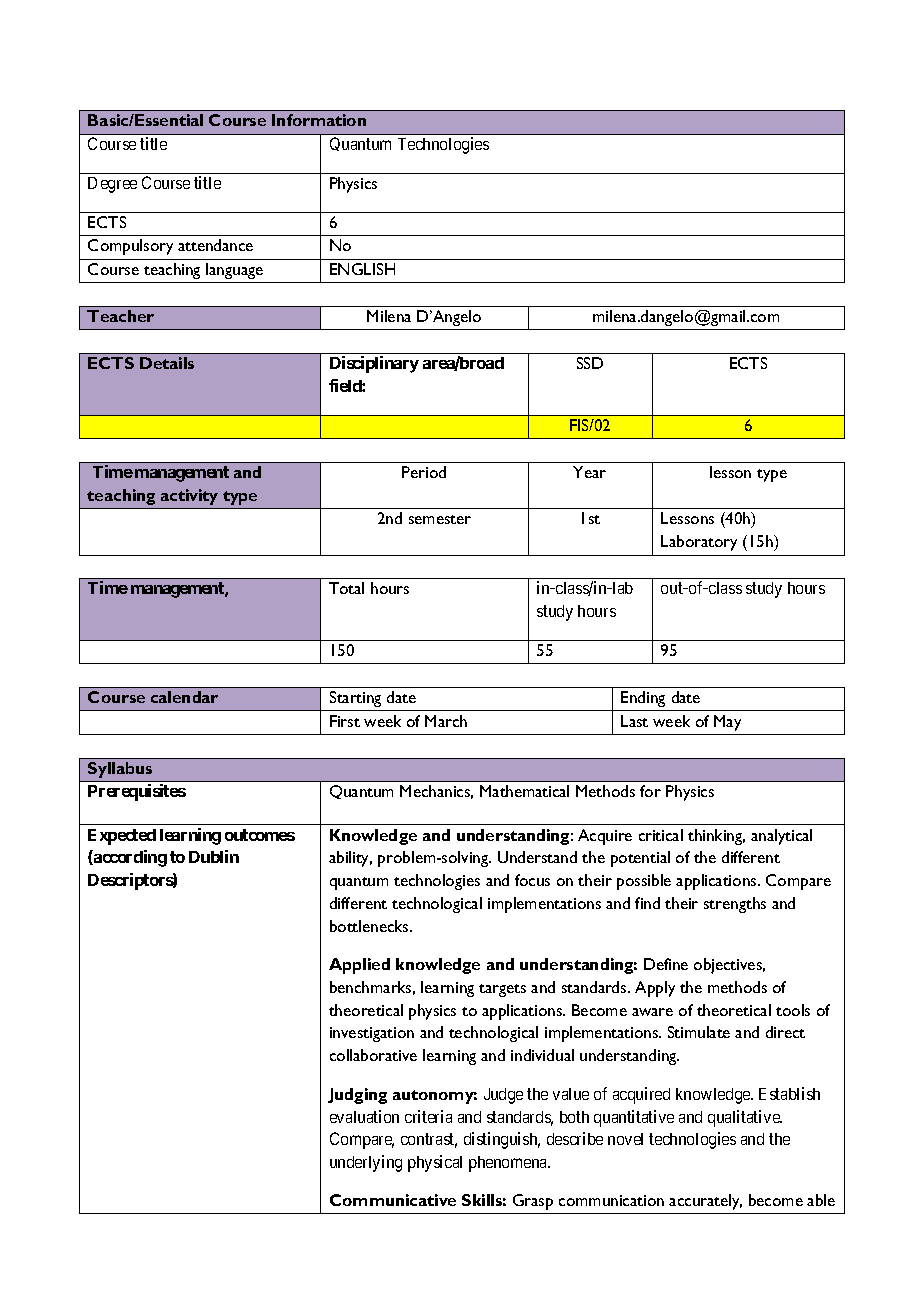 The image size is (924, 1308). Describe the element at coordinates (699, 543) in the screenshot. I see `Laboratory` at that location.
